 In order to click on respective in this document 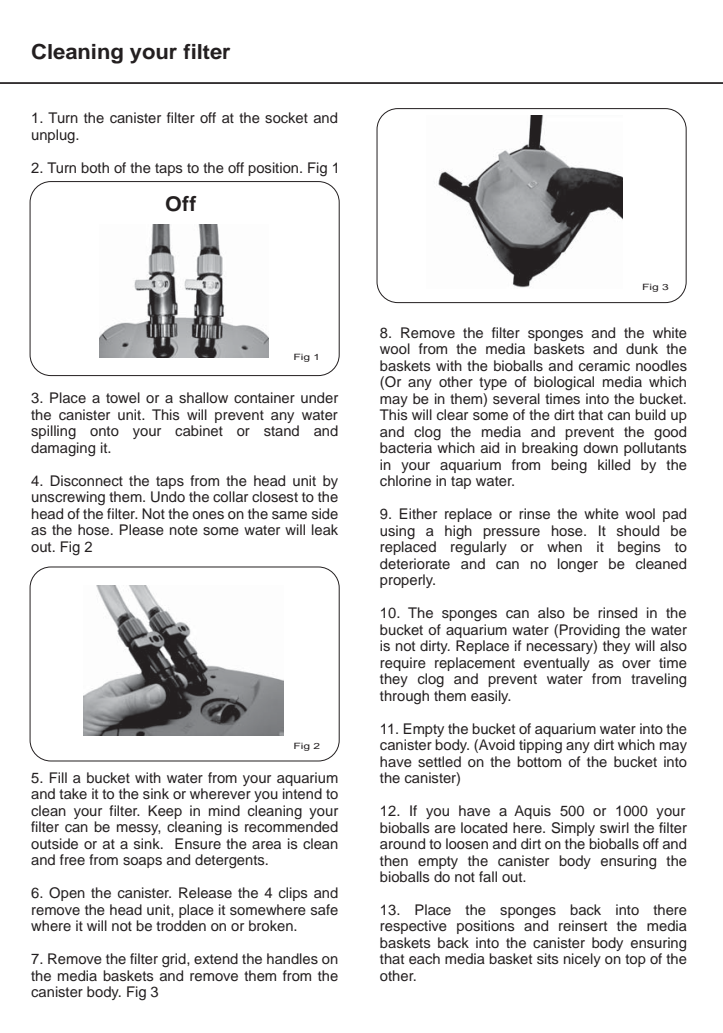, I will do `click(413, 927)`.
